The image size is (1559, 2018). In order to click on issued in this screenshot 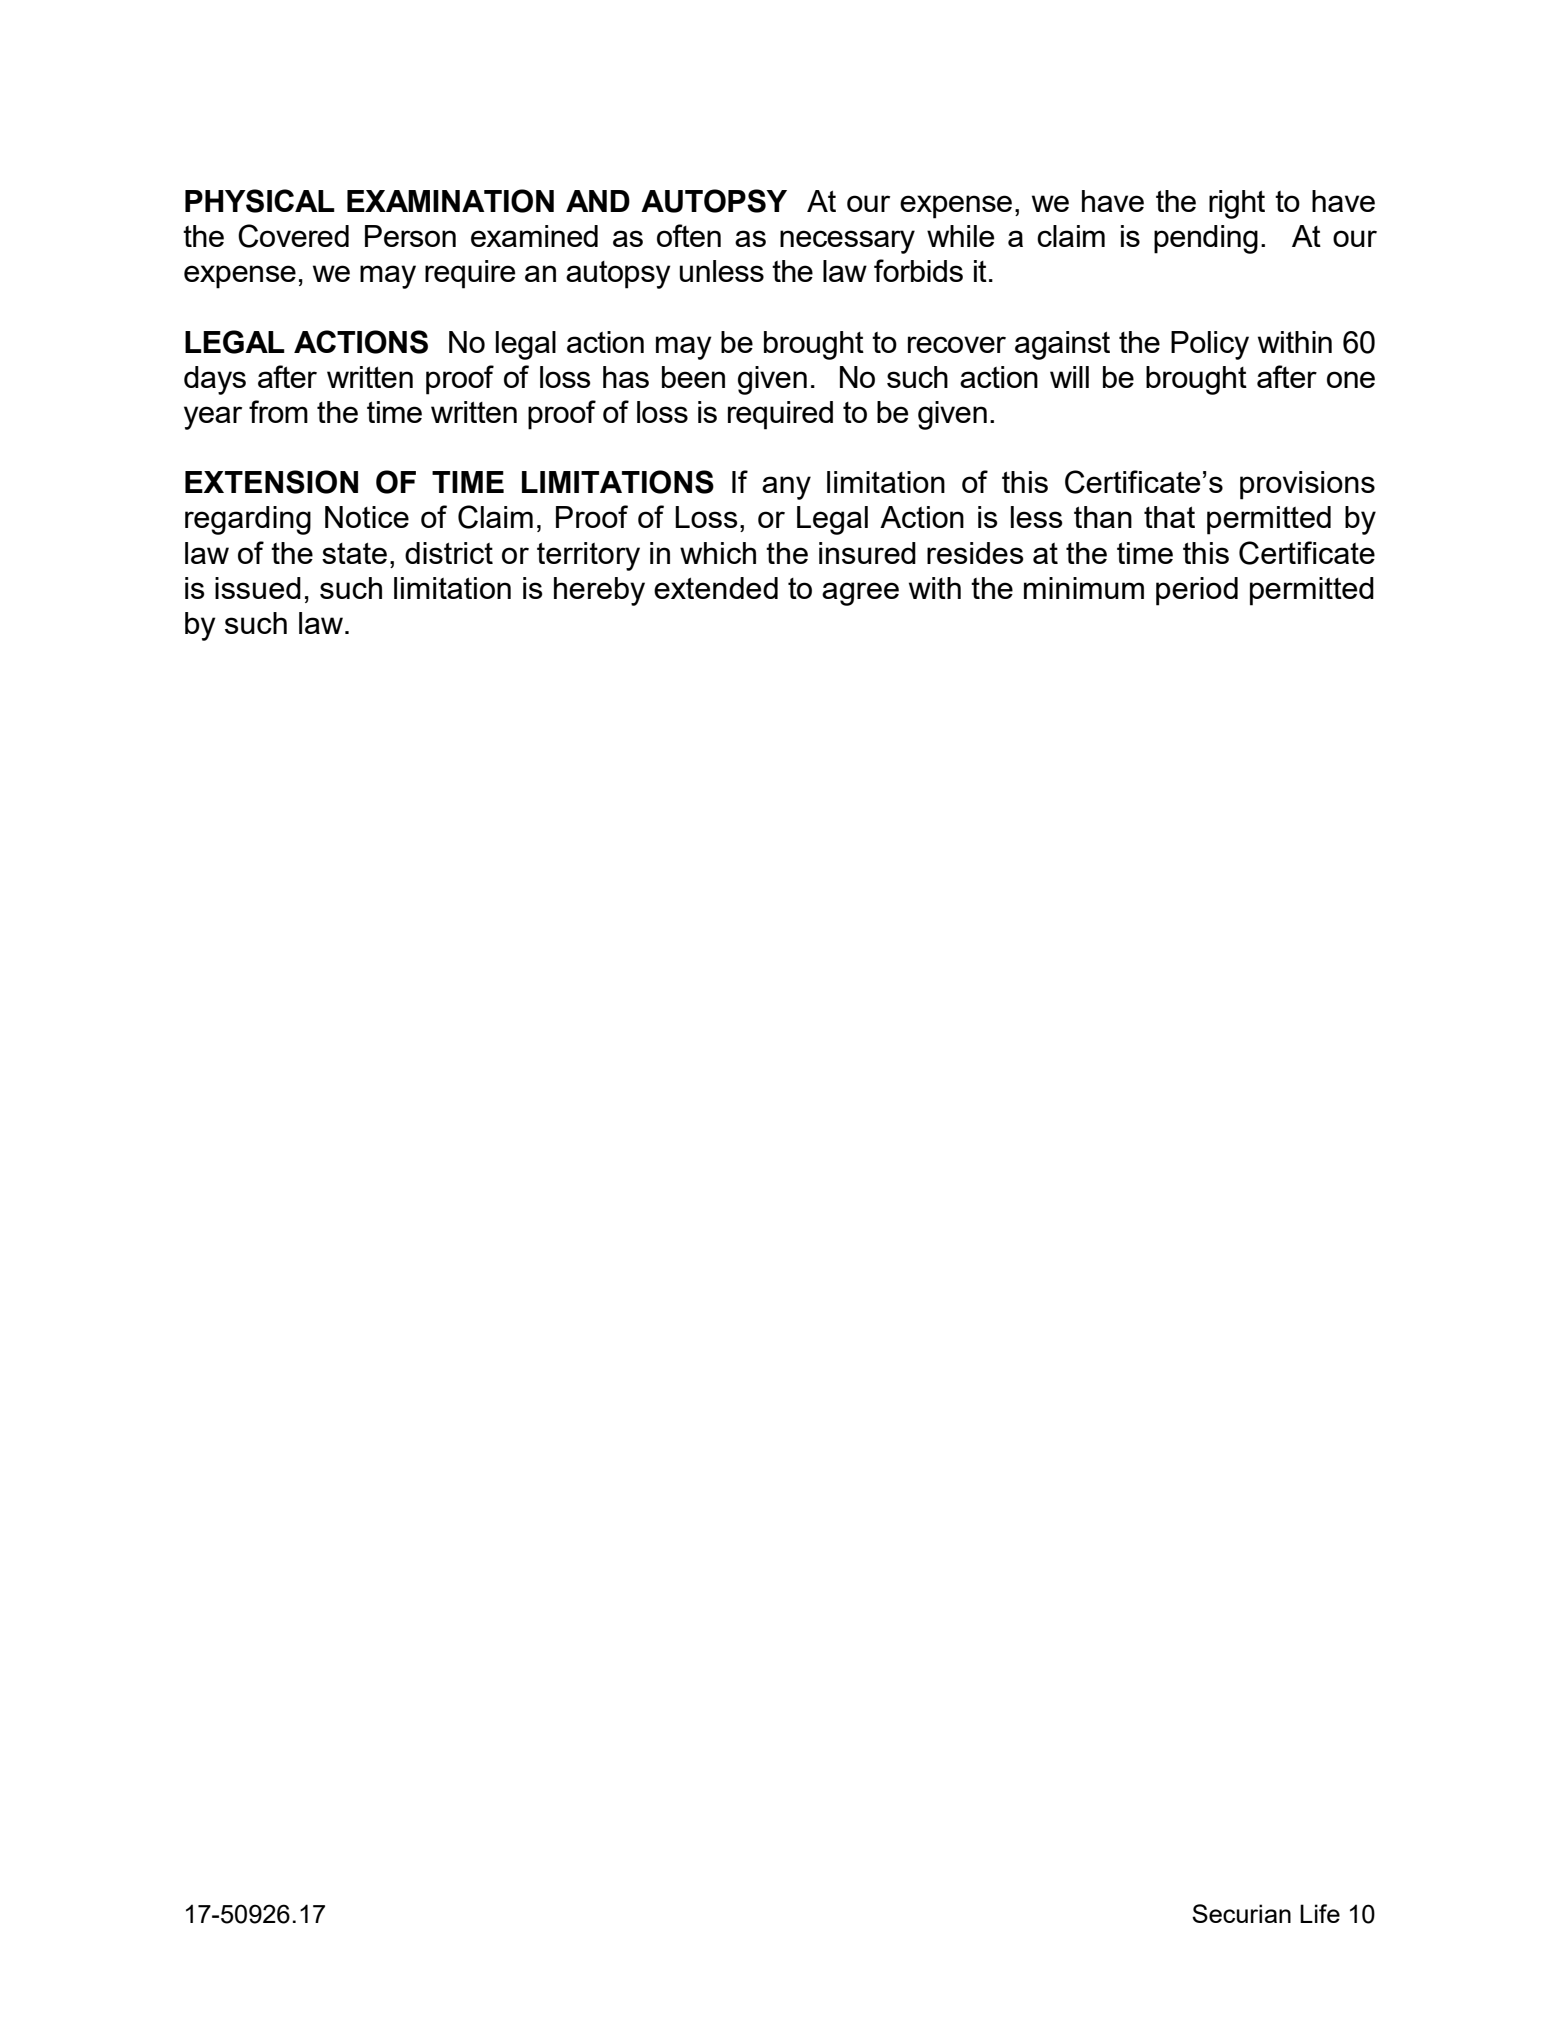, I will do `click(258, 588)`.
